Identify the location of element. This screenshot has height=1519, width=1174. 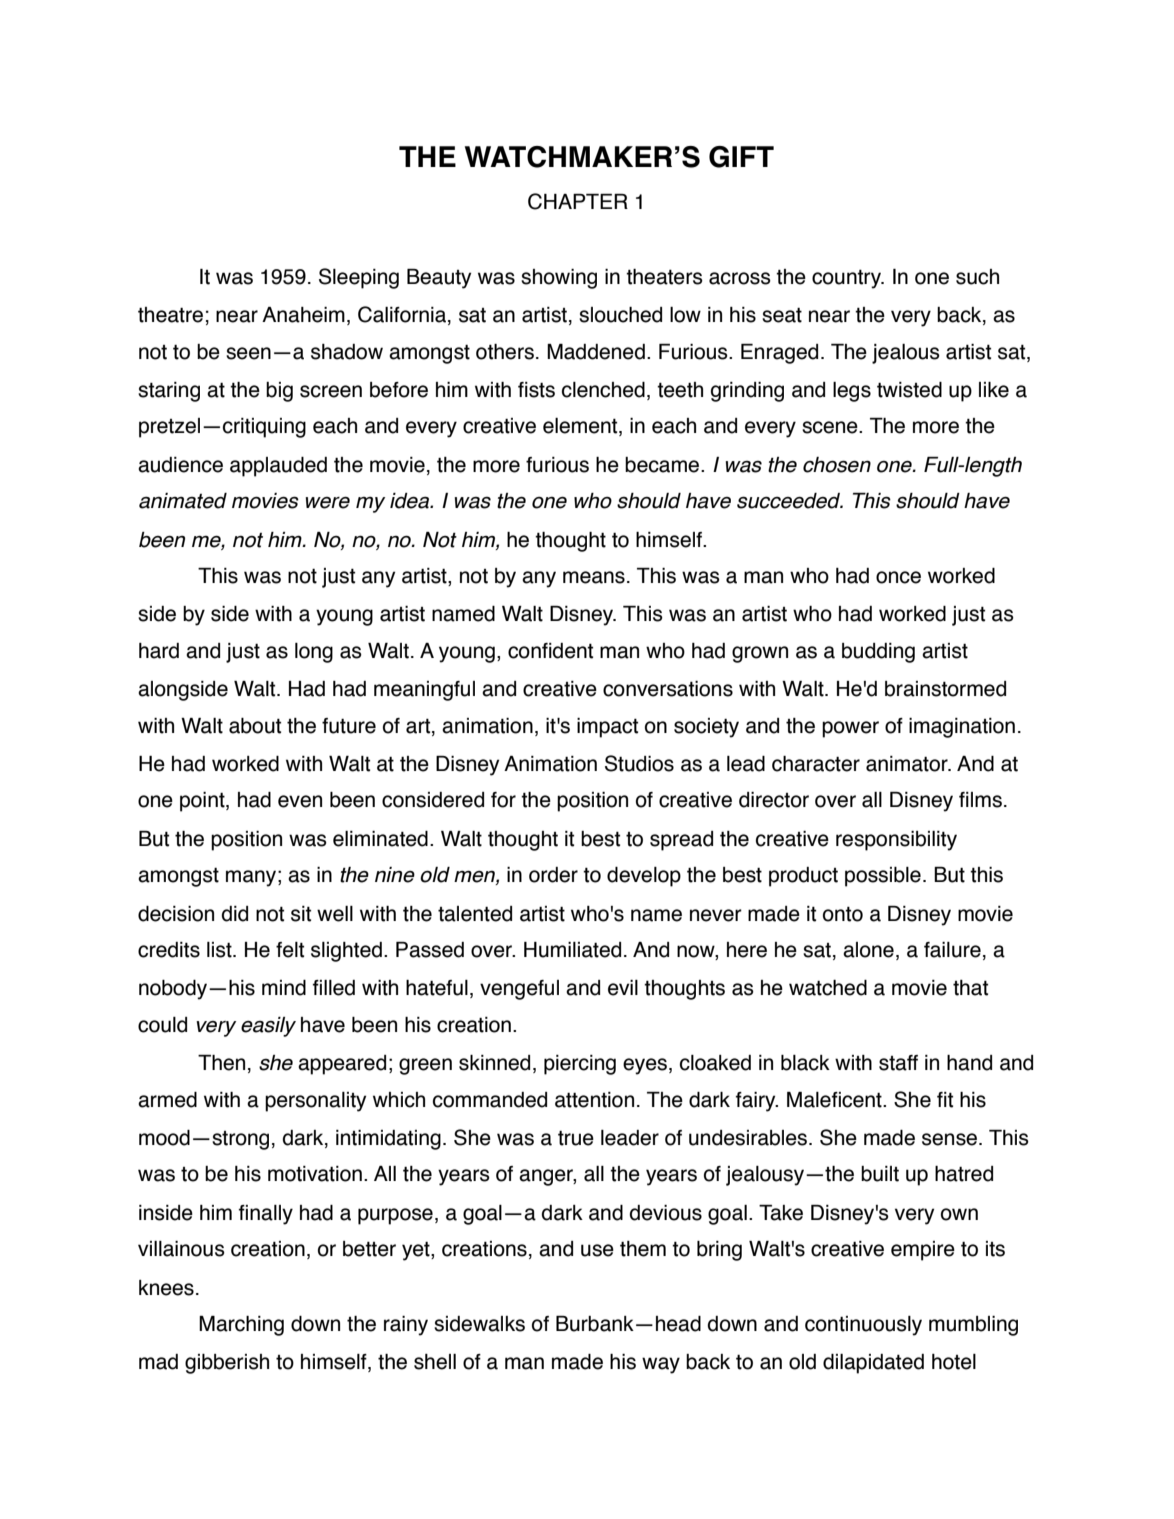
(581, 427).
